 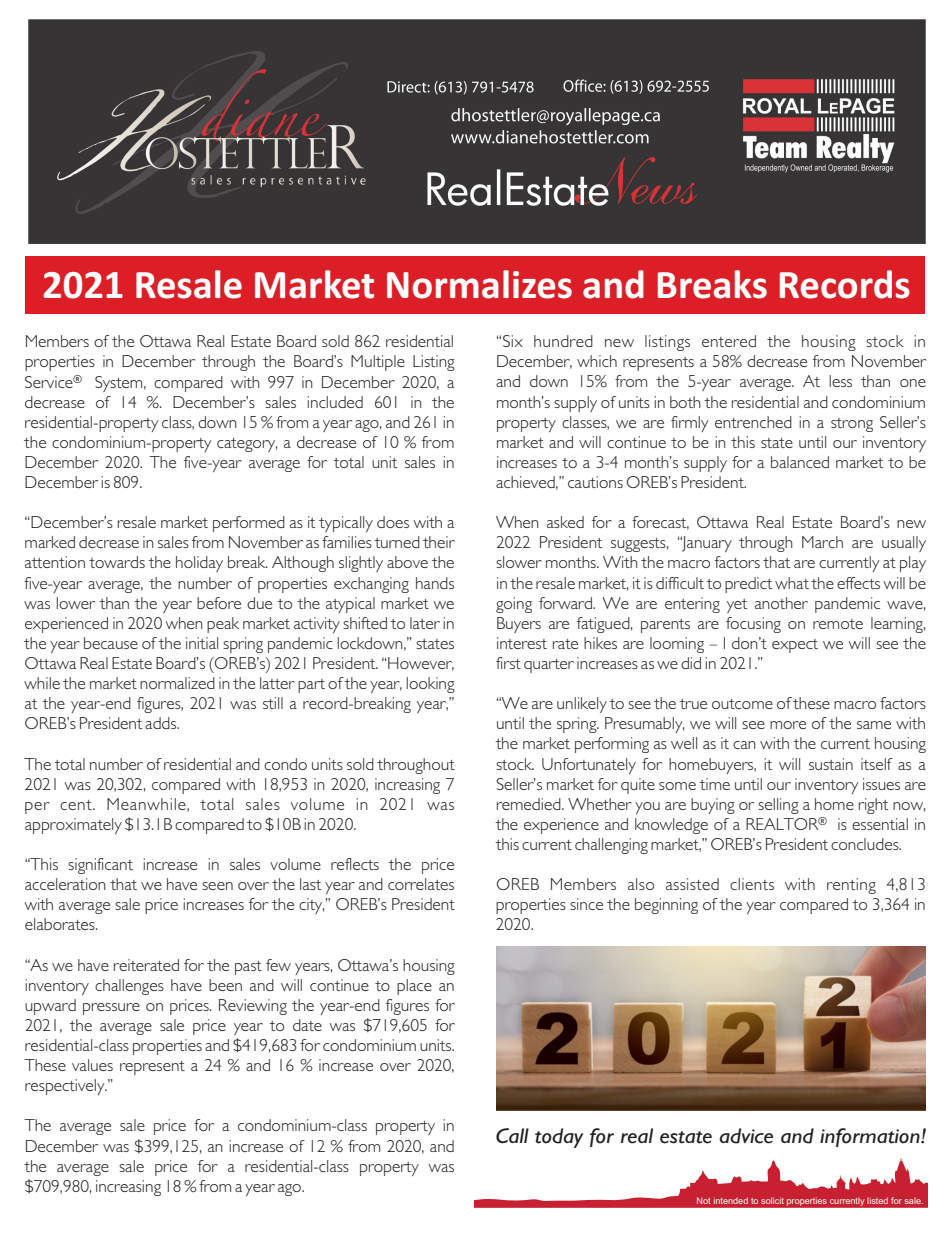 I want to click on challenges, so click(x=129, y=987).
